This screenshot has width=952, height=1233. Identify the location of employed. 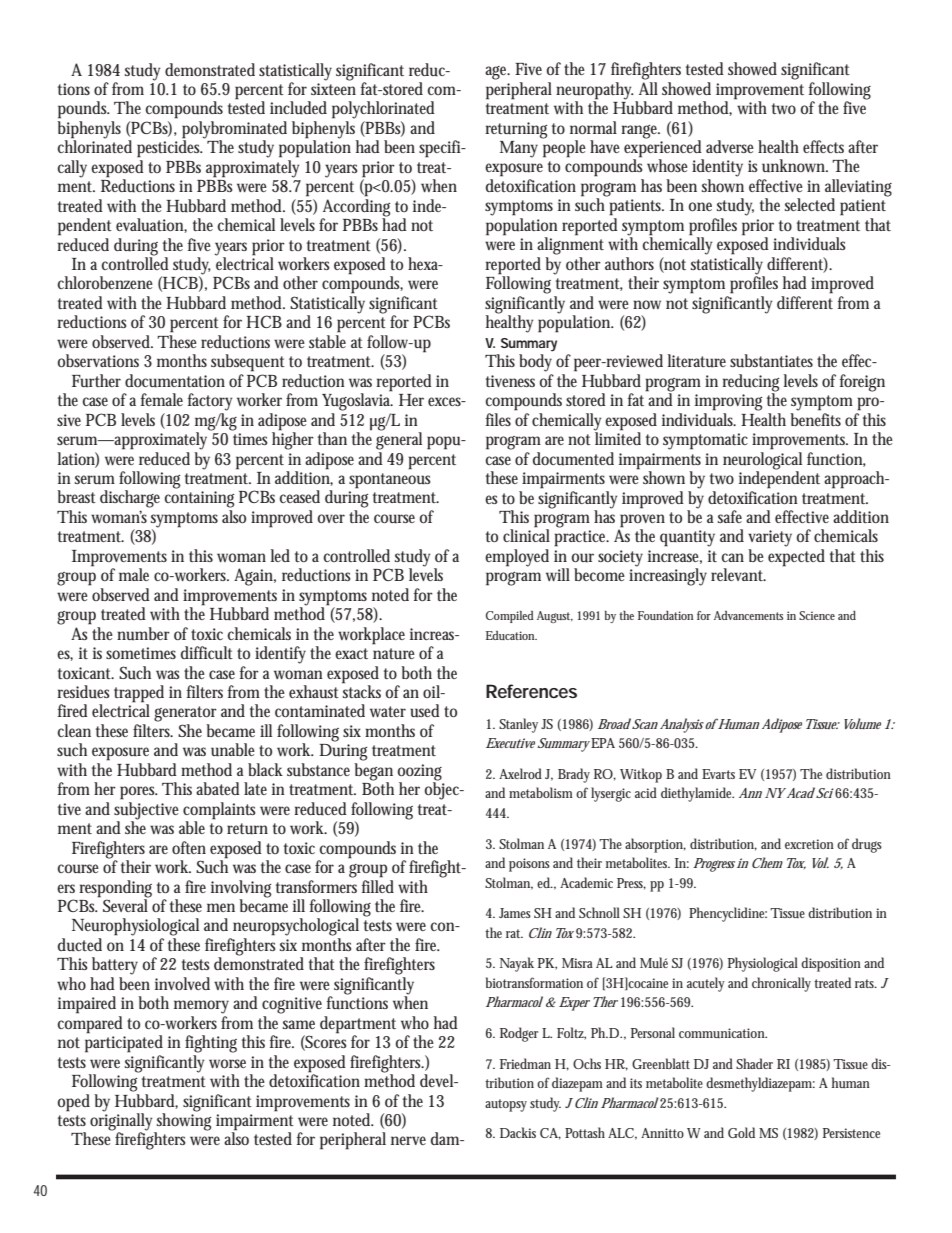
(517, 558).
